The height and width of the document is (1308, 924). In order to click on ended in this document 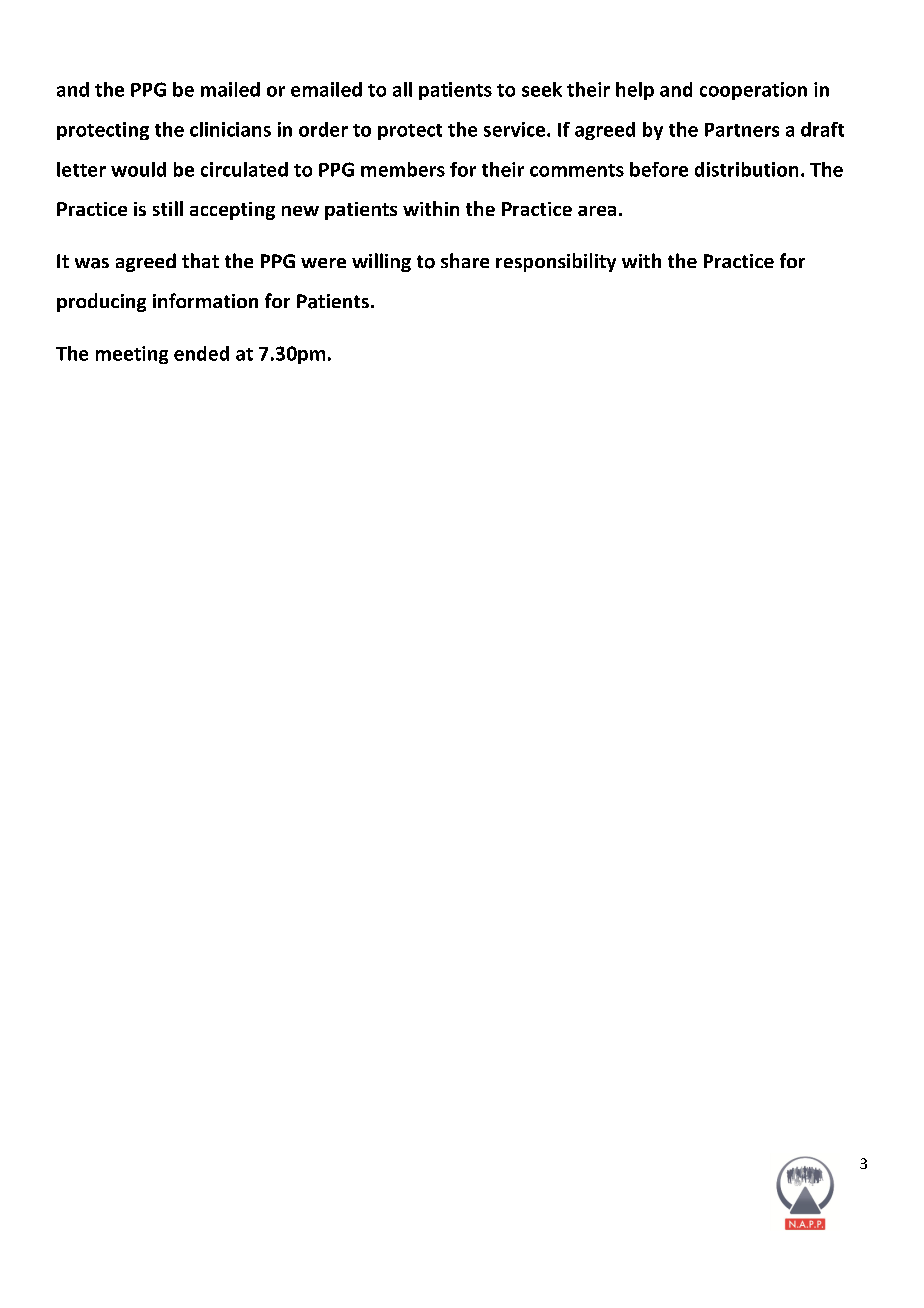, I will do `click(201, 353)`.
